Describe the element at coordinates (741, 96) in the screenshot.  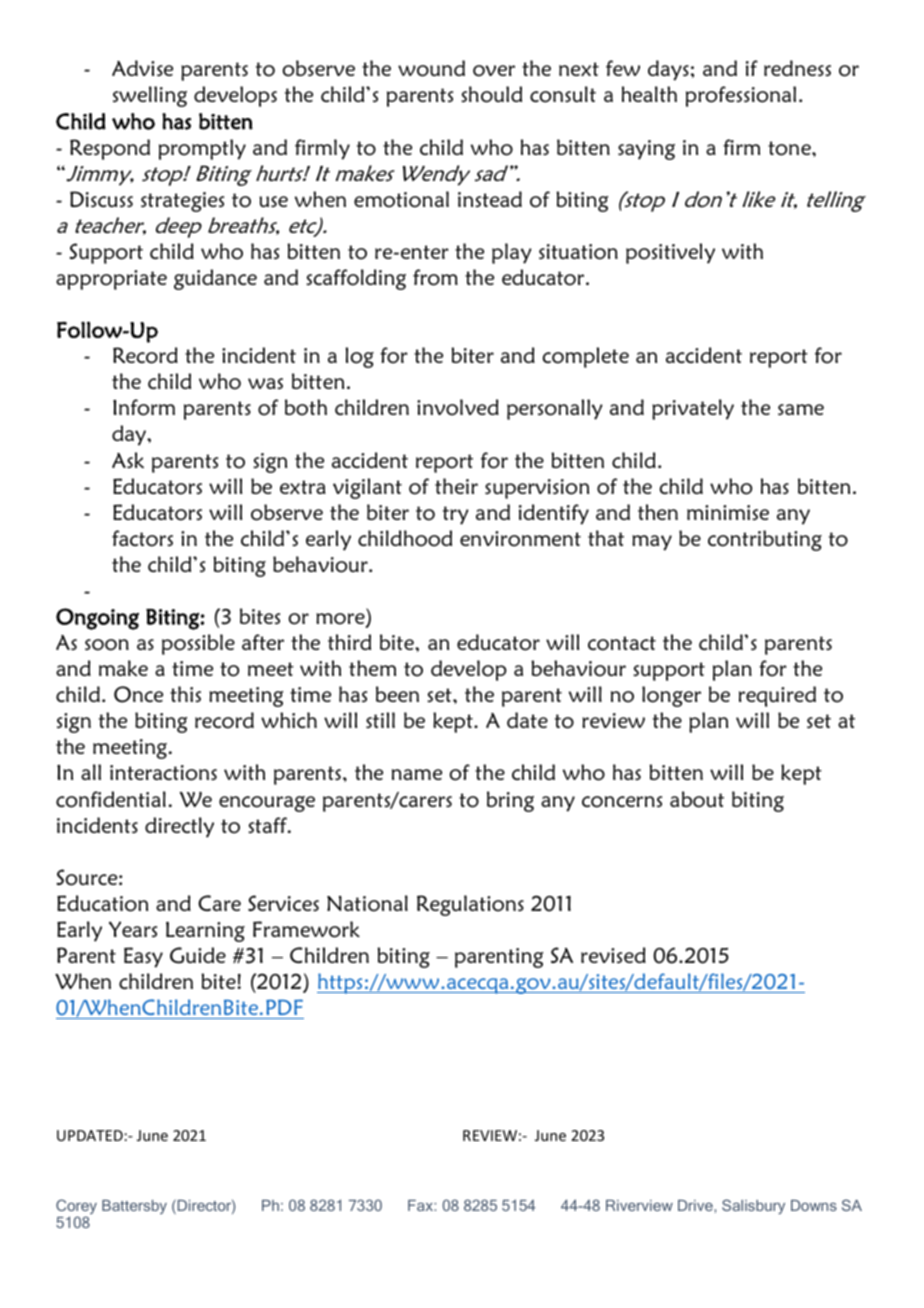
I see `professional` at that location.
